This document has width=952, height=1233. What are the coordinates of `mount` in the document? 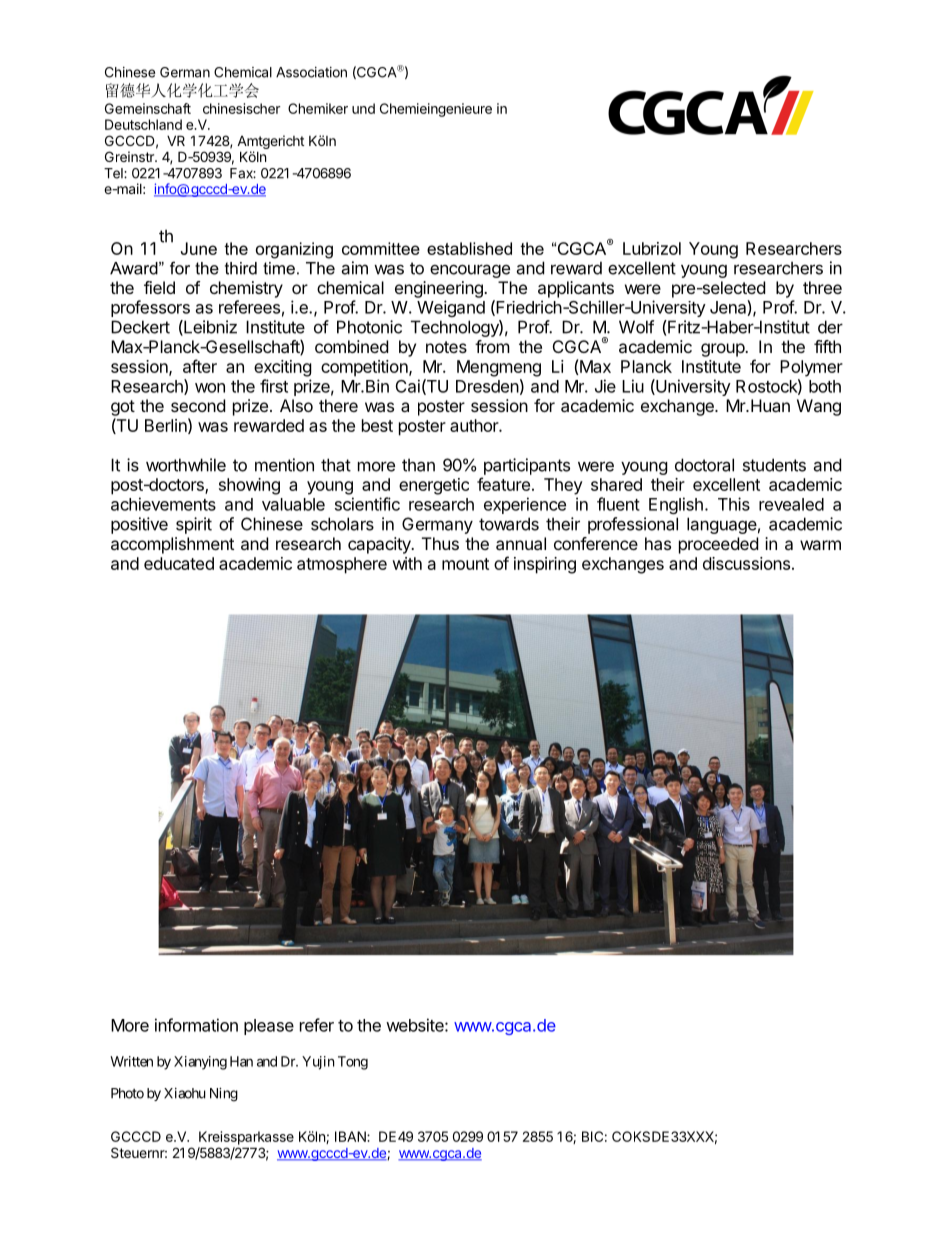 It's located at (465, 564).
